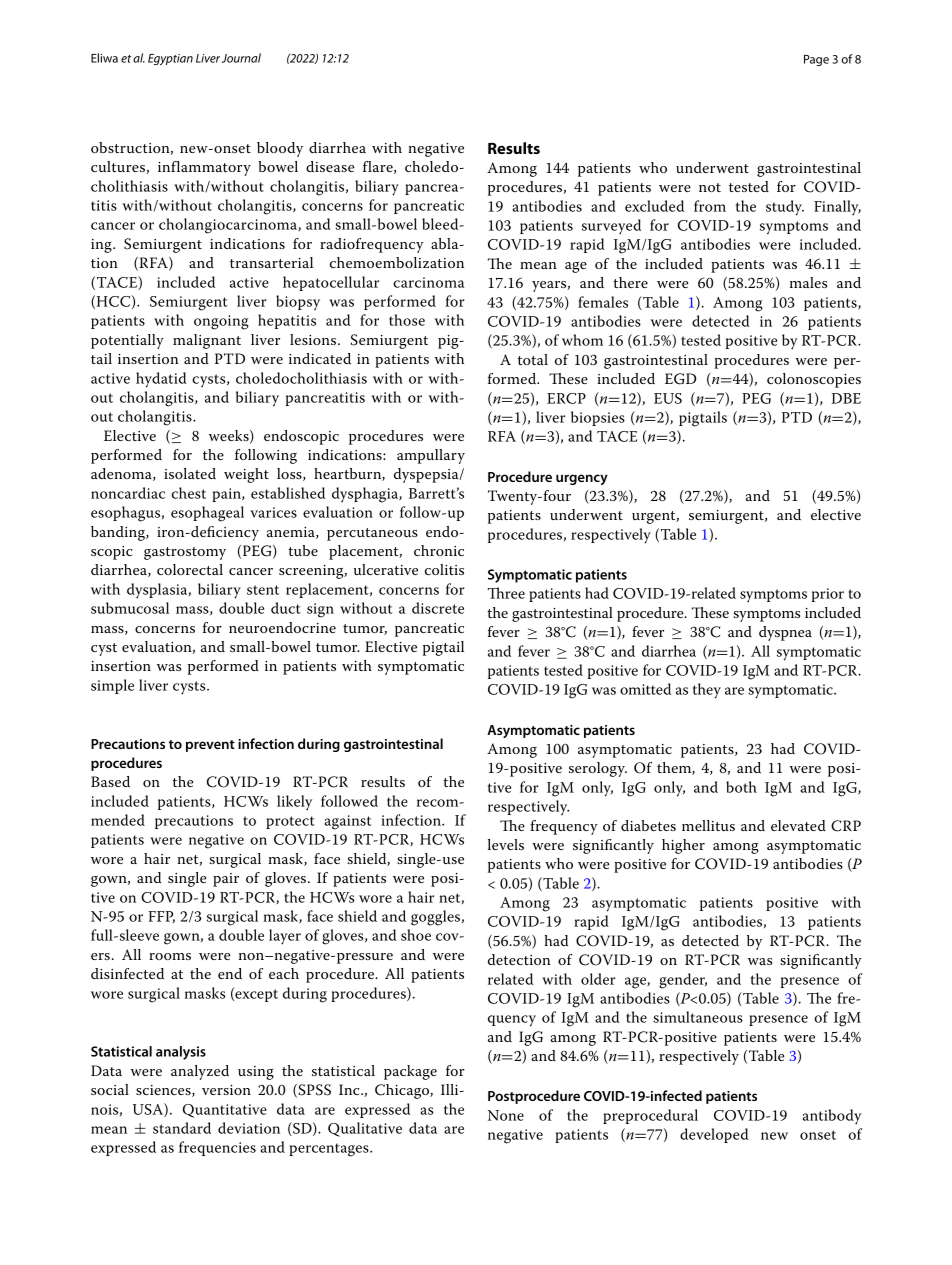 The image size is (952, 1265). What do you see at coordinates (182, 1128) in the image?
I see `standard` at bounding box center [182, 1128].
